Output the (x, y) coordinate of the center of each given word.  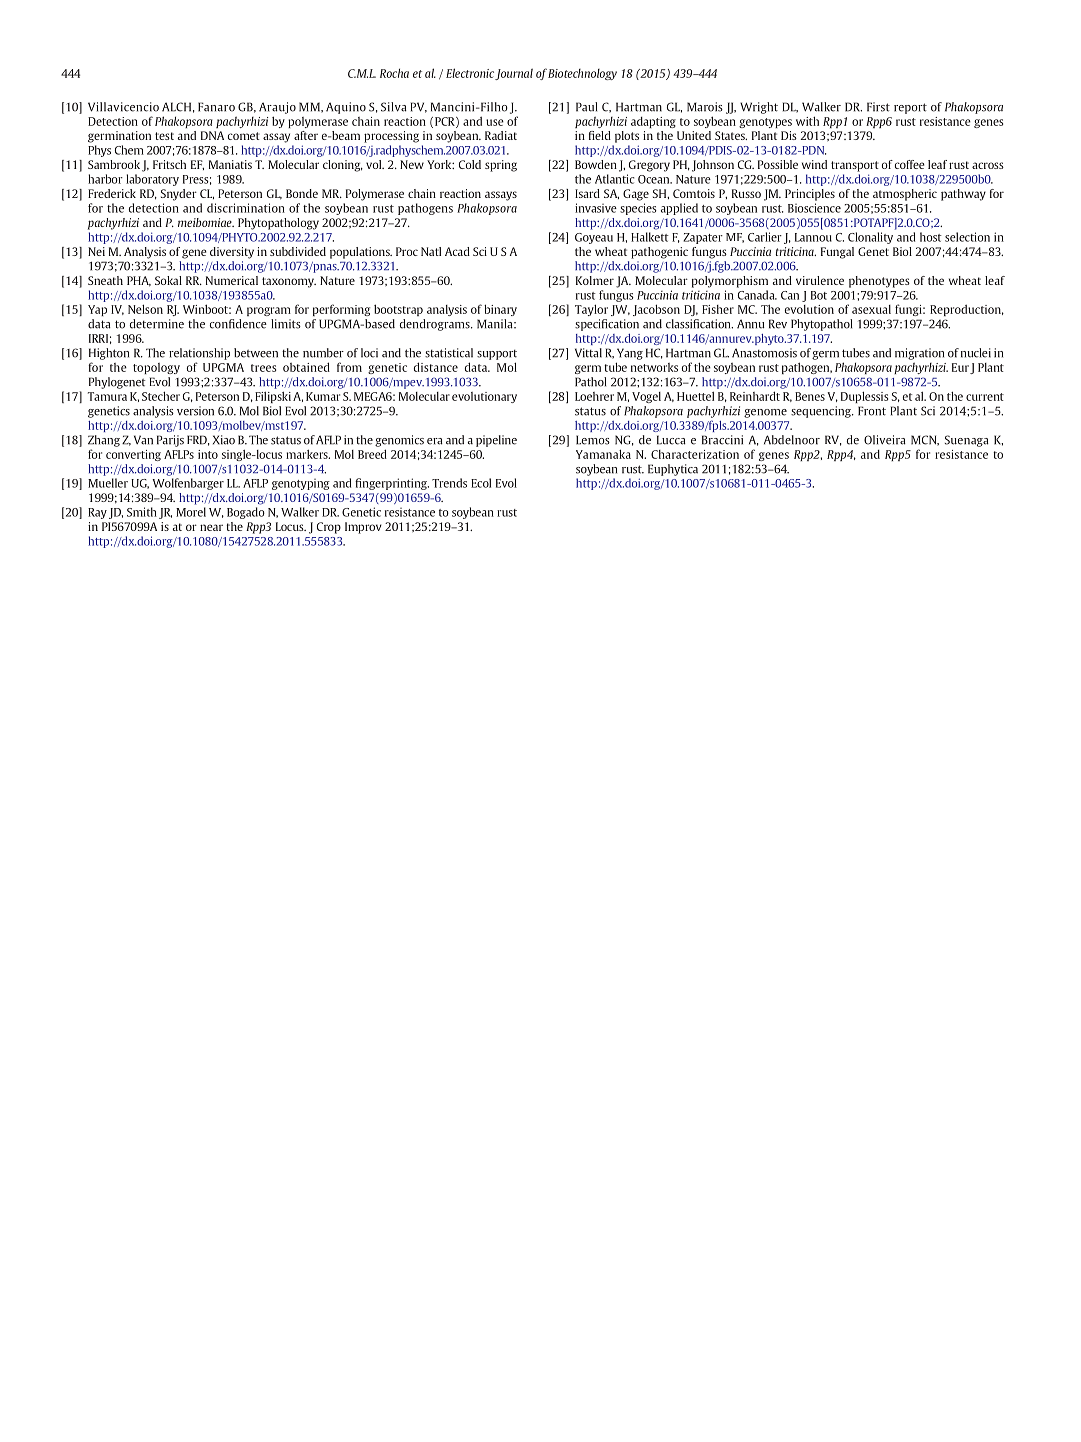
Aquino (346, 108)
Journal (514, 74)
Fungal (837, 253)
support (497, 355)
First (878, 107)
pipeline (496, 441)
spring (501, 166)
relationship (199, 354)
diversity (232, 253)
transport (855, 166)
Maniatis (230, 164)
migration (919, 354)
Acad (457, 251)
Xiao (224, 440)
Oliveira (885, 440)
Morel (191, 512)
